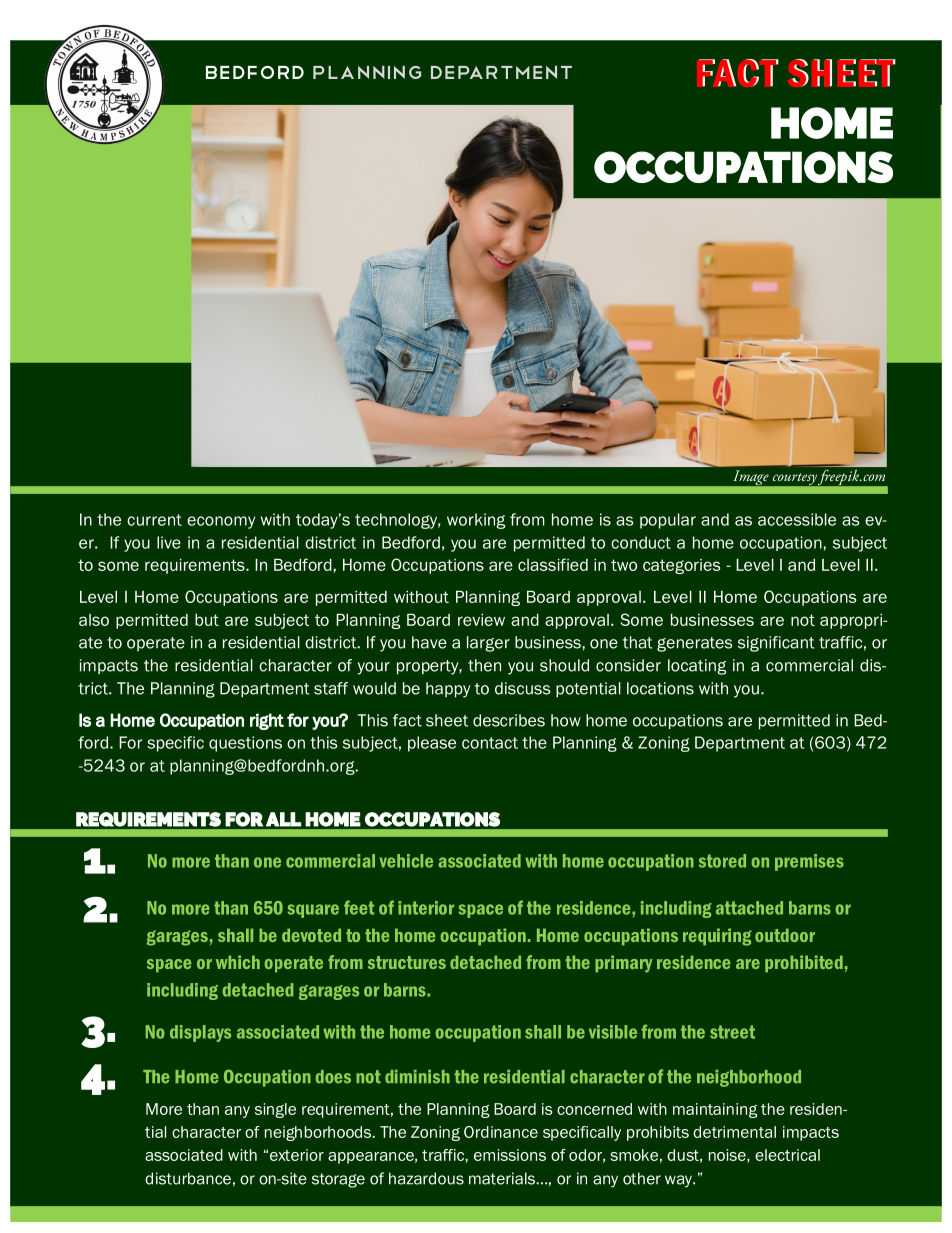  Describe the element at coordinates (717, 937) in the screenshot. I see `requiring` at that location.
